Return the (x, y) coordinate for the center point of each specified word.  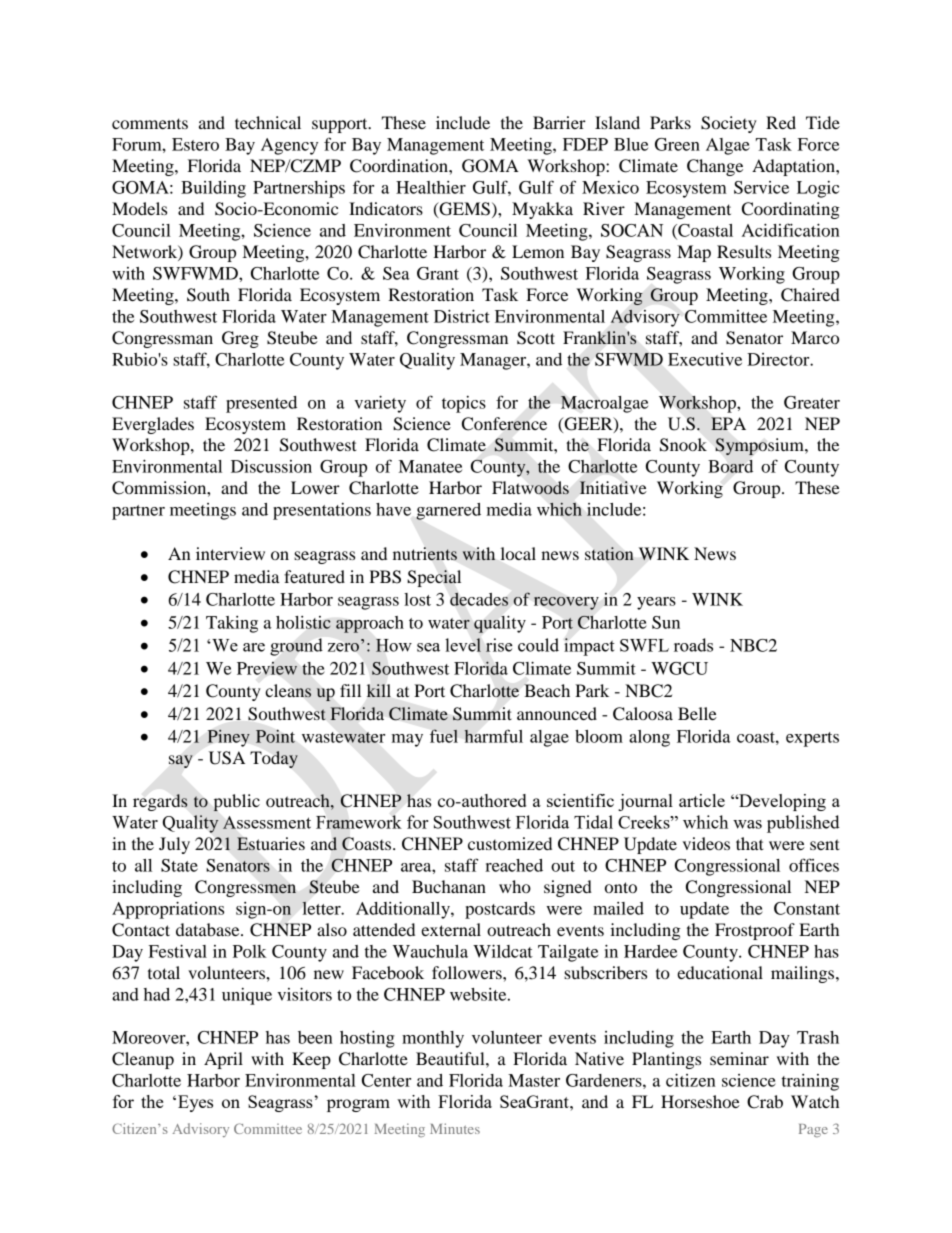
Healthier (431, 187)
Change (715, 167)
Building (213, 189)
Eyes (195, 1103)
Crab (765, 1102)
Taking (232, 624)
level (463, 645)
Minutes (455, 1128)
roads (693, 645)
